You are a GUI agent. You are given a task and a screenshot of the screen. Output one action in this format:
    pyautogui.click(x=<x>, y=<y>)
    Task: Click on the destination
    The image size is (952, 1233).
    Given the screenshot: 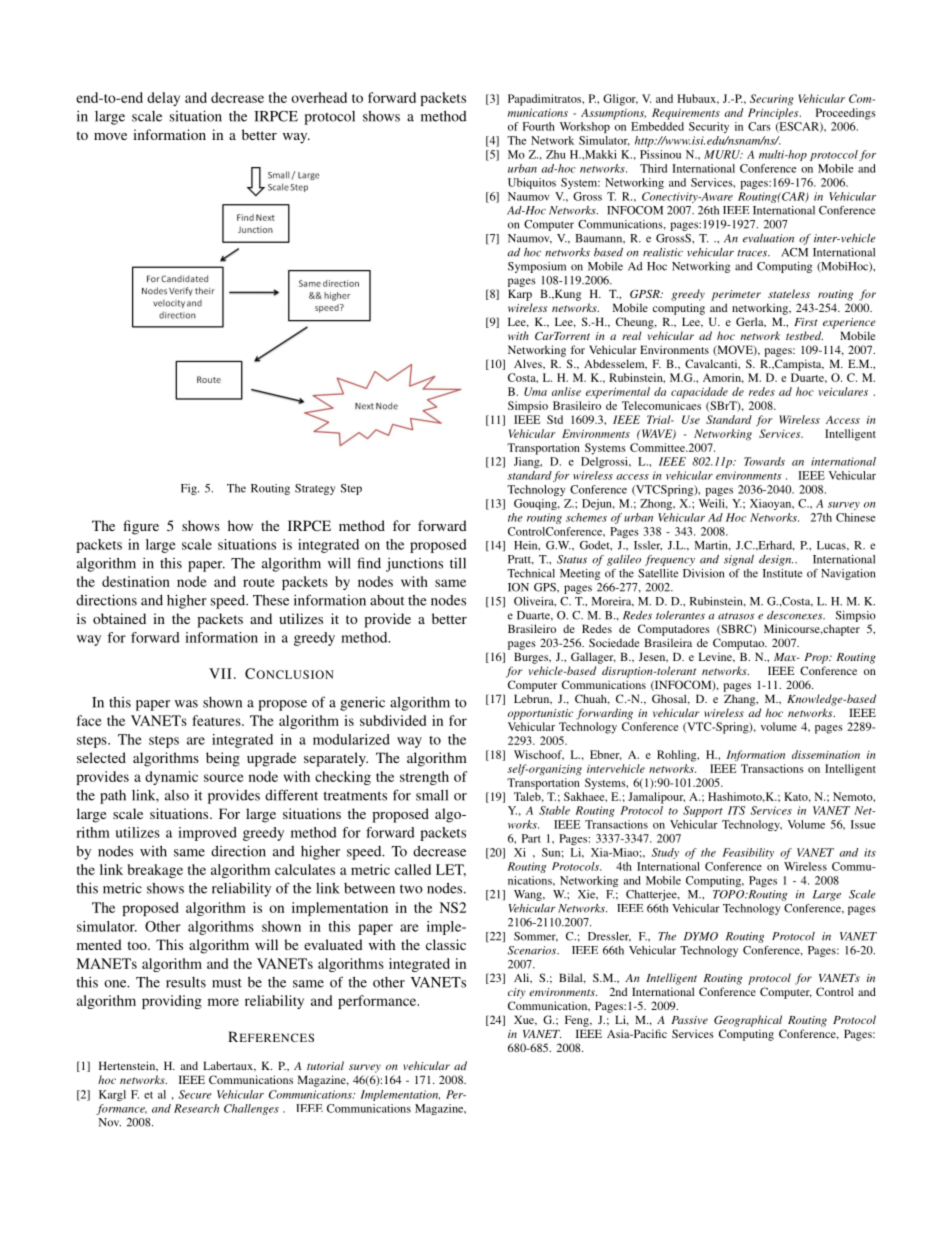 What is the action you would take?
    pyautogui.click(x=136, y=581)
